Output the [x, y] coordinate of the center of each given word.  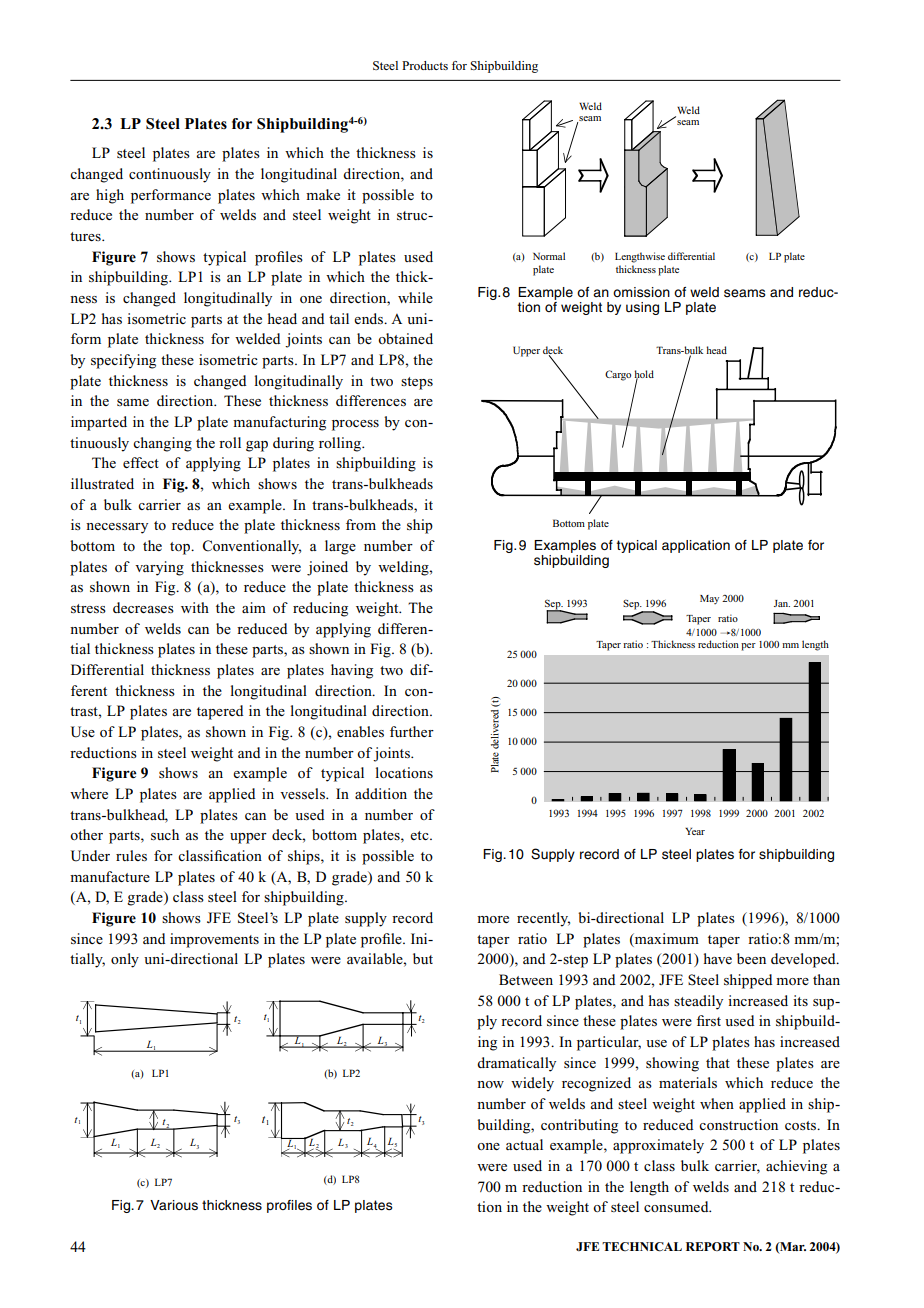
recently [543, 919]
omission [641, 292]
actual [524, 1144]
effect [141, 462]
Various [174, 1205]
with [195, 607]
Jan [782, 603]
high [110, 196]
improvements [214, 940]
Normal [549, 256]
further [412, 731]
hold [644, 375]
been [751, 958]
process [355, 425]
